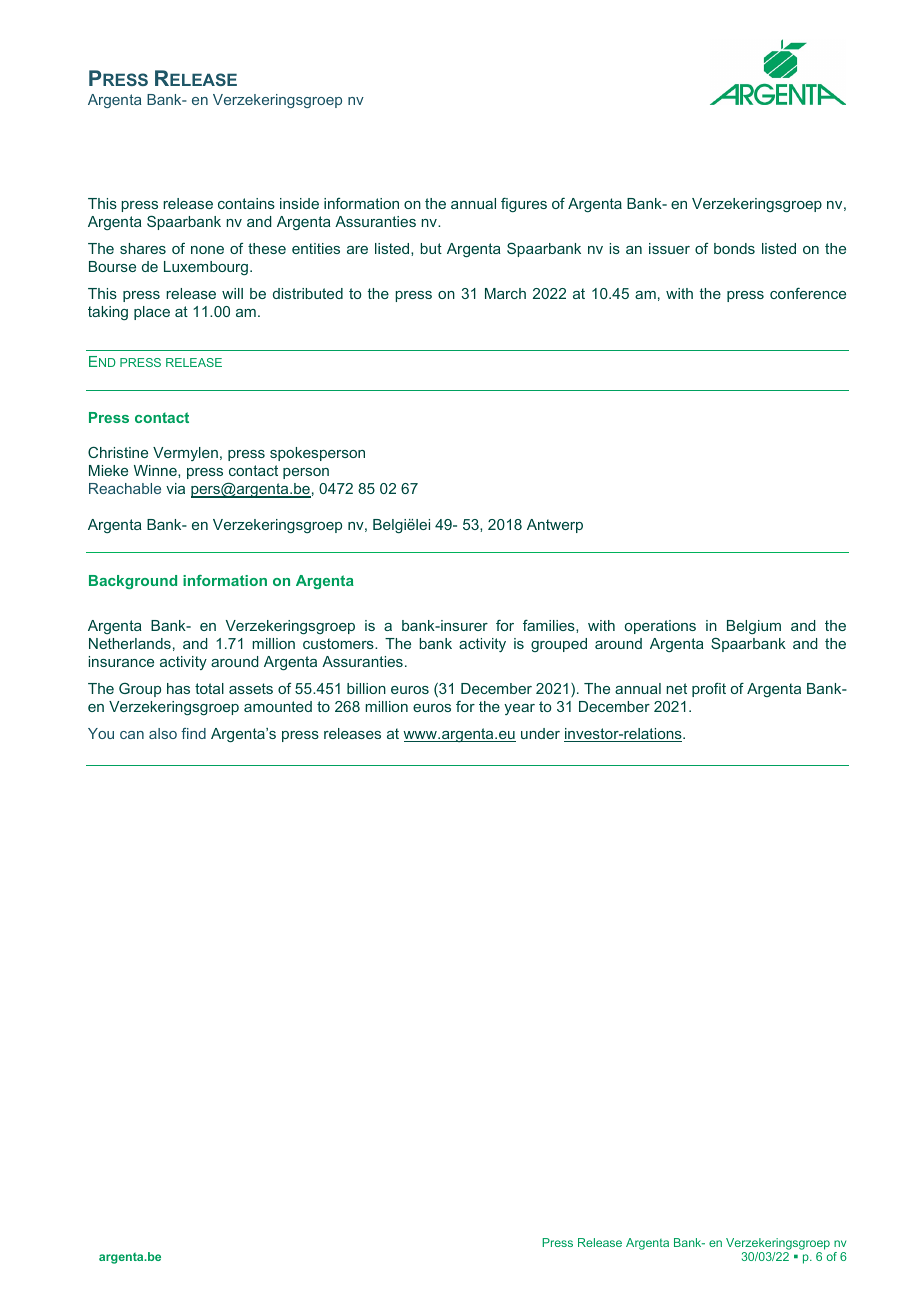  What do you see at coordinates (246, 203) in the screenshot?
I see `contains` at bounding box center [246, 203].
